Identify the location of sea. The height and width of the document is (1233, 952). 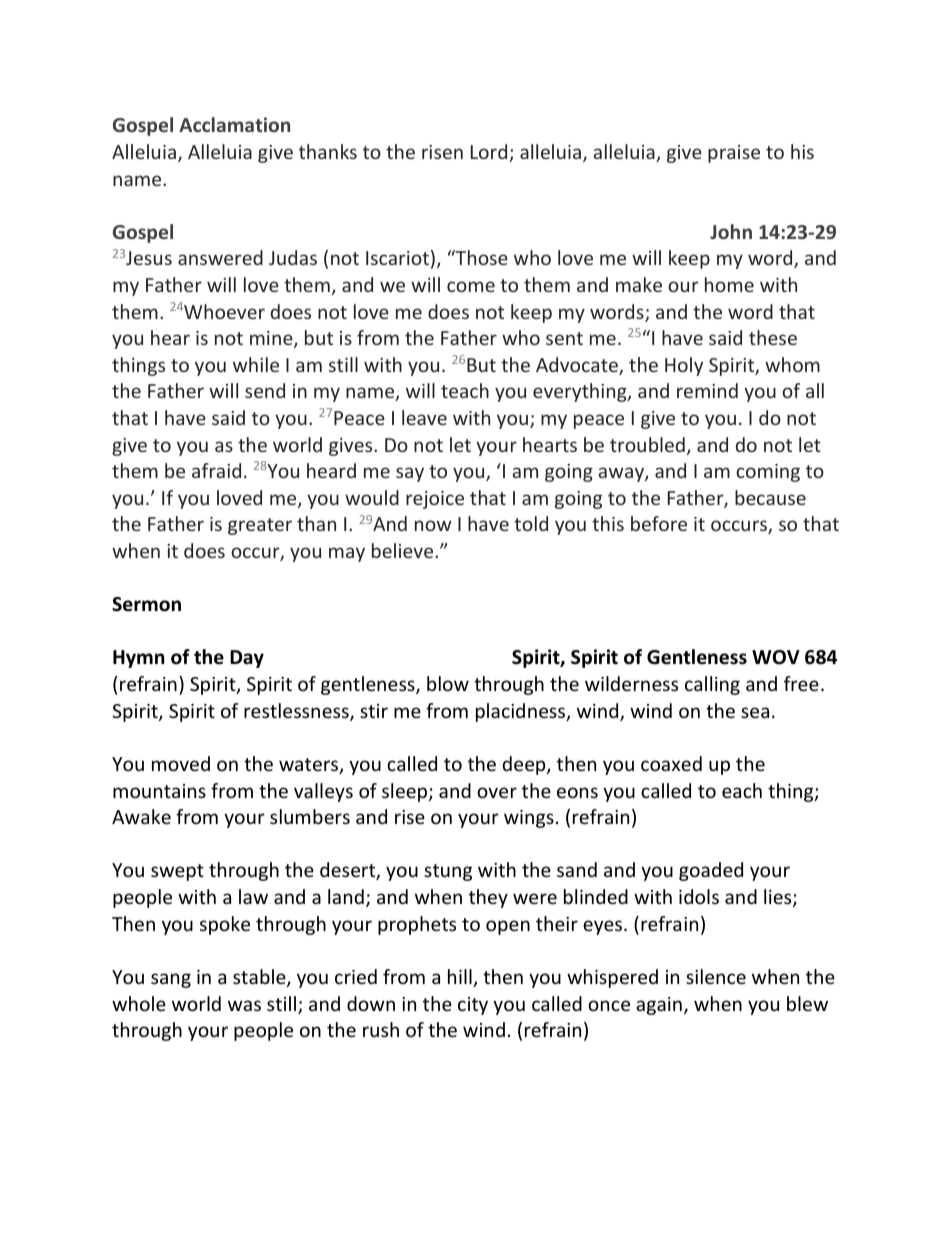
(755, 712).
